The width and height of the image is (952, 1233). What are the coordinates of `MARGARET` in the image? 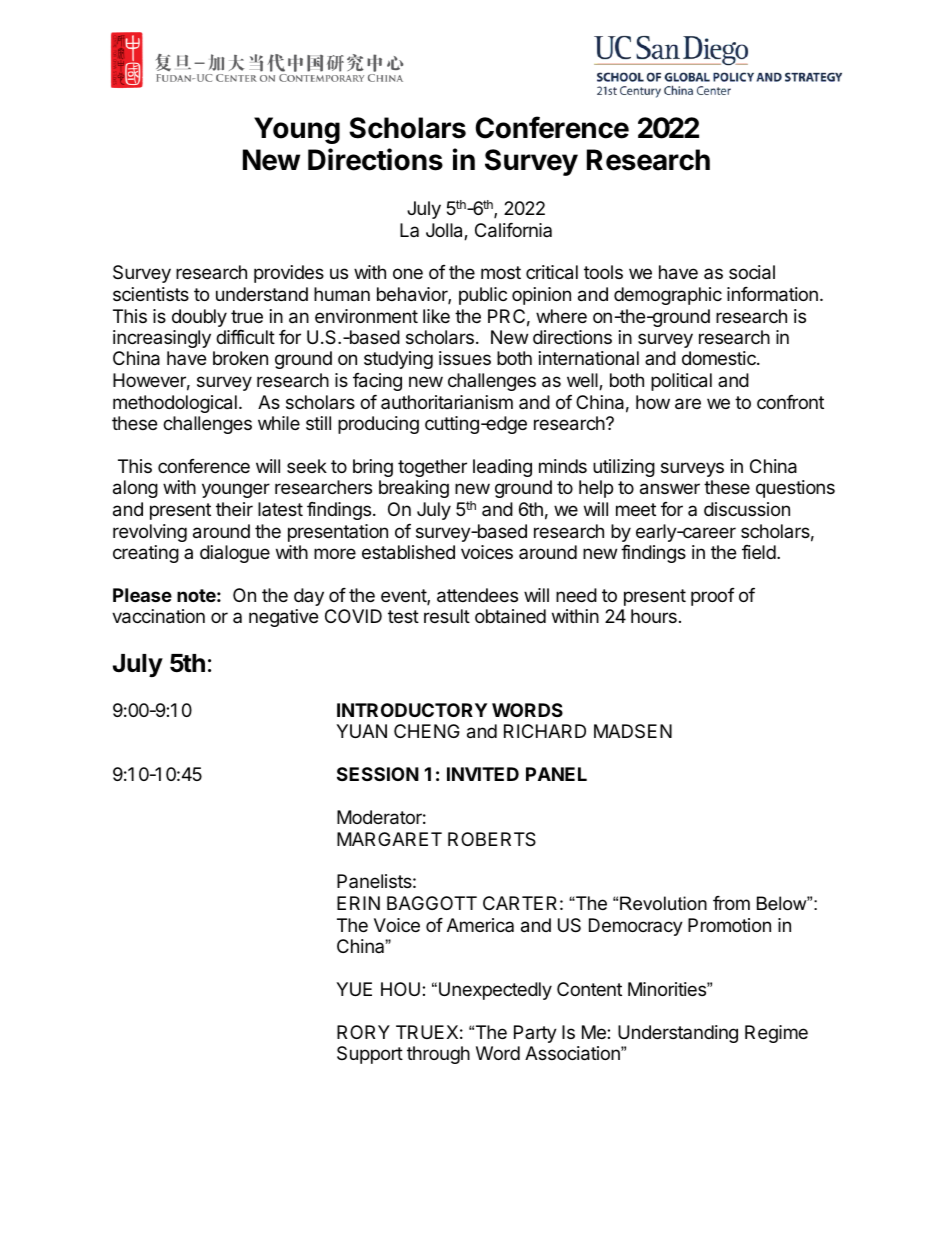 It's located at (389, 839).
